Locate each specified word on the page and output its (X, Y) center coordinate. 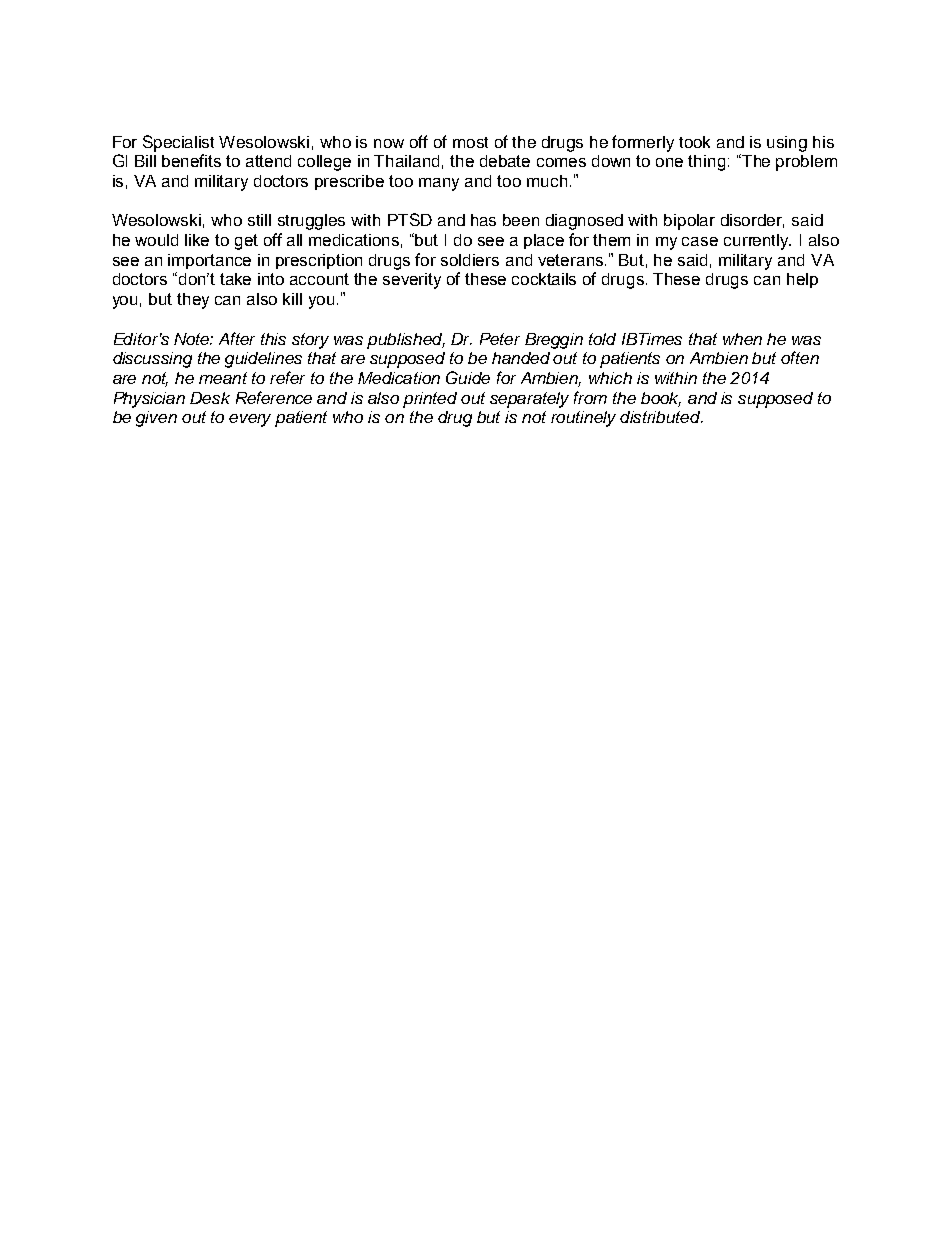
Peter (500, 339)
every (250, 420)
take (235, 279)
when (742, 339)
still (259, 220)
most (470, 142)
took (694, 142)
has (483, 220)
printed (430, 400)
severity (412, 281)
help (802, 280)
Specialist (178, 143)
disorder (752, 221)
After (237, 338)
